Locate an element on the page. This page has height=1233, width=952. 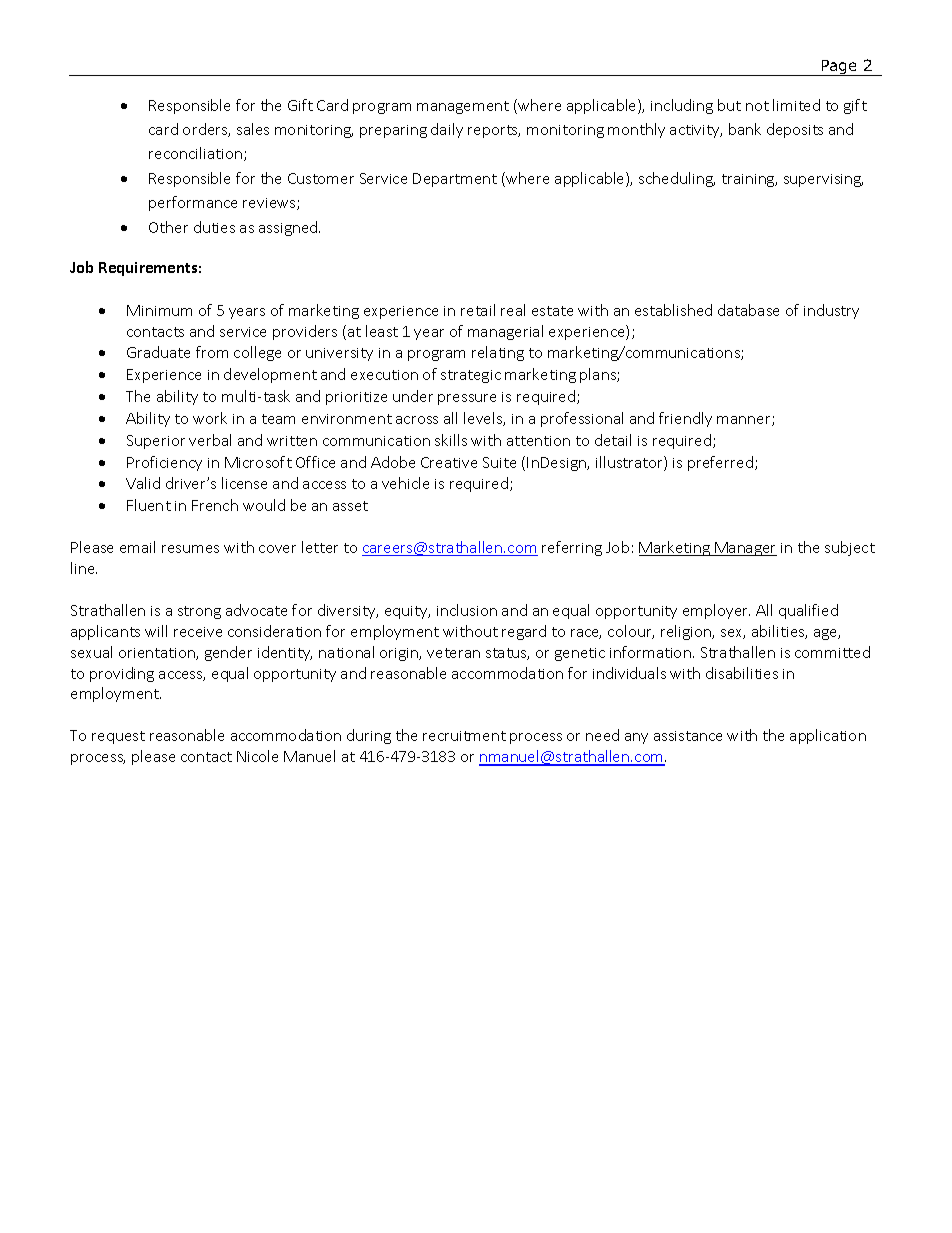
management is located at coordinates (463, 107).
